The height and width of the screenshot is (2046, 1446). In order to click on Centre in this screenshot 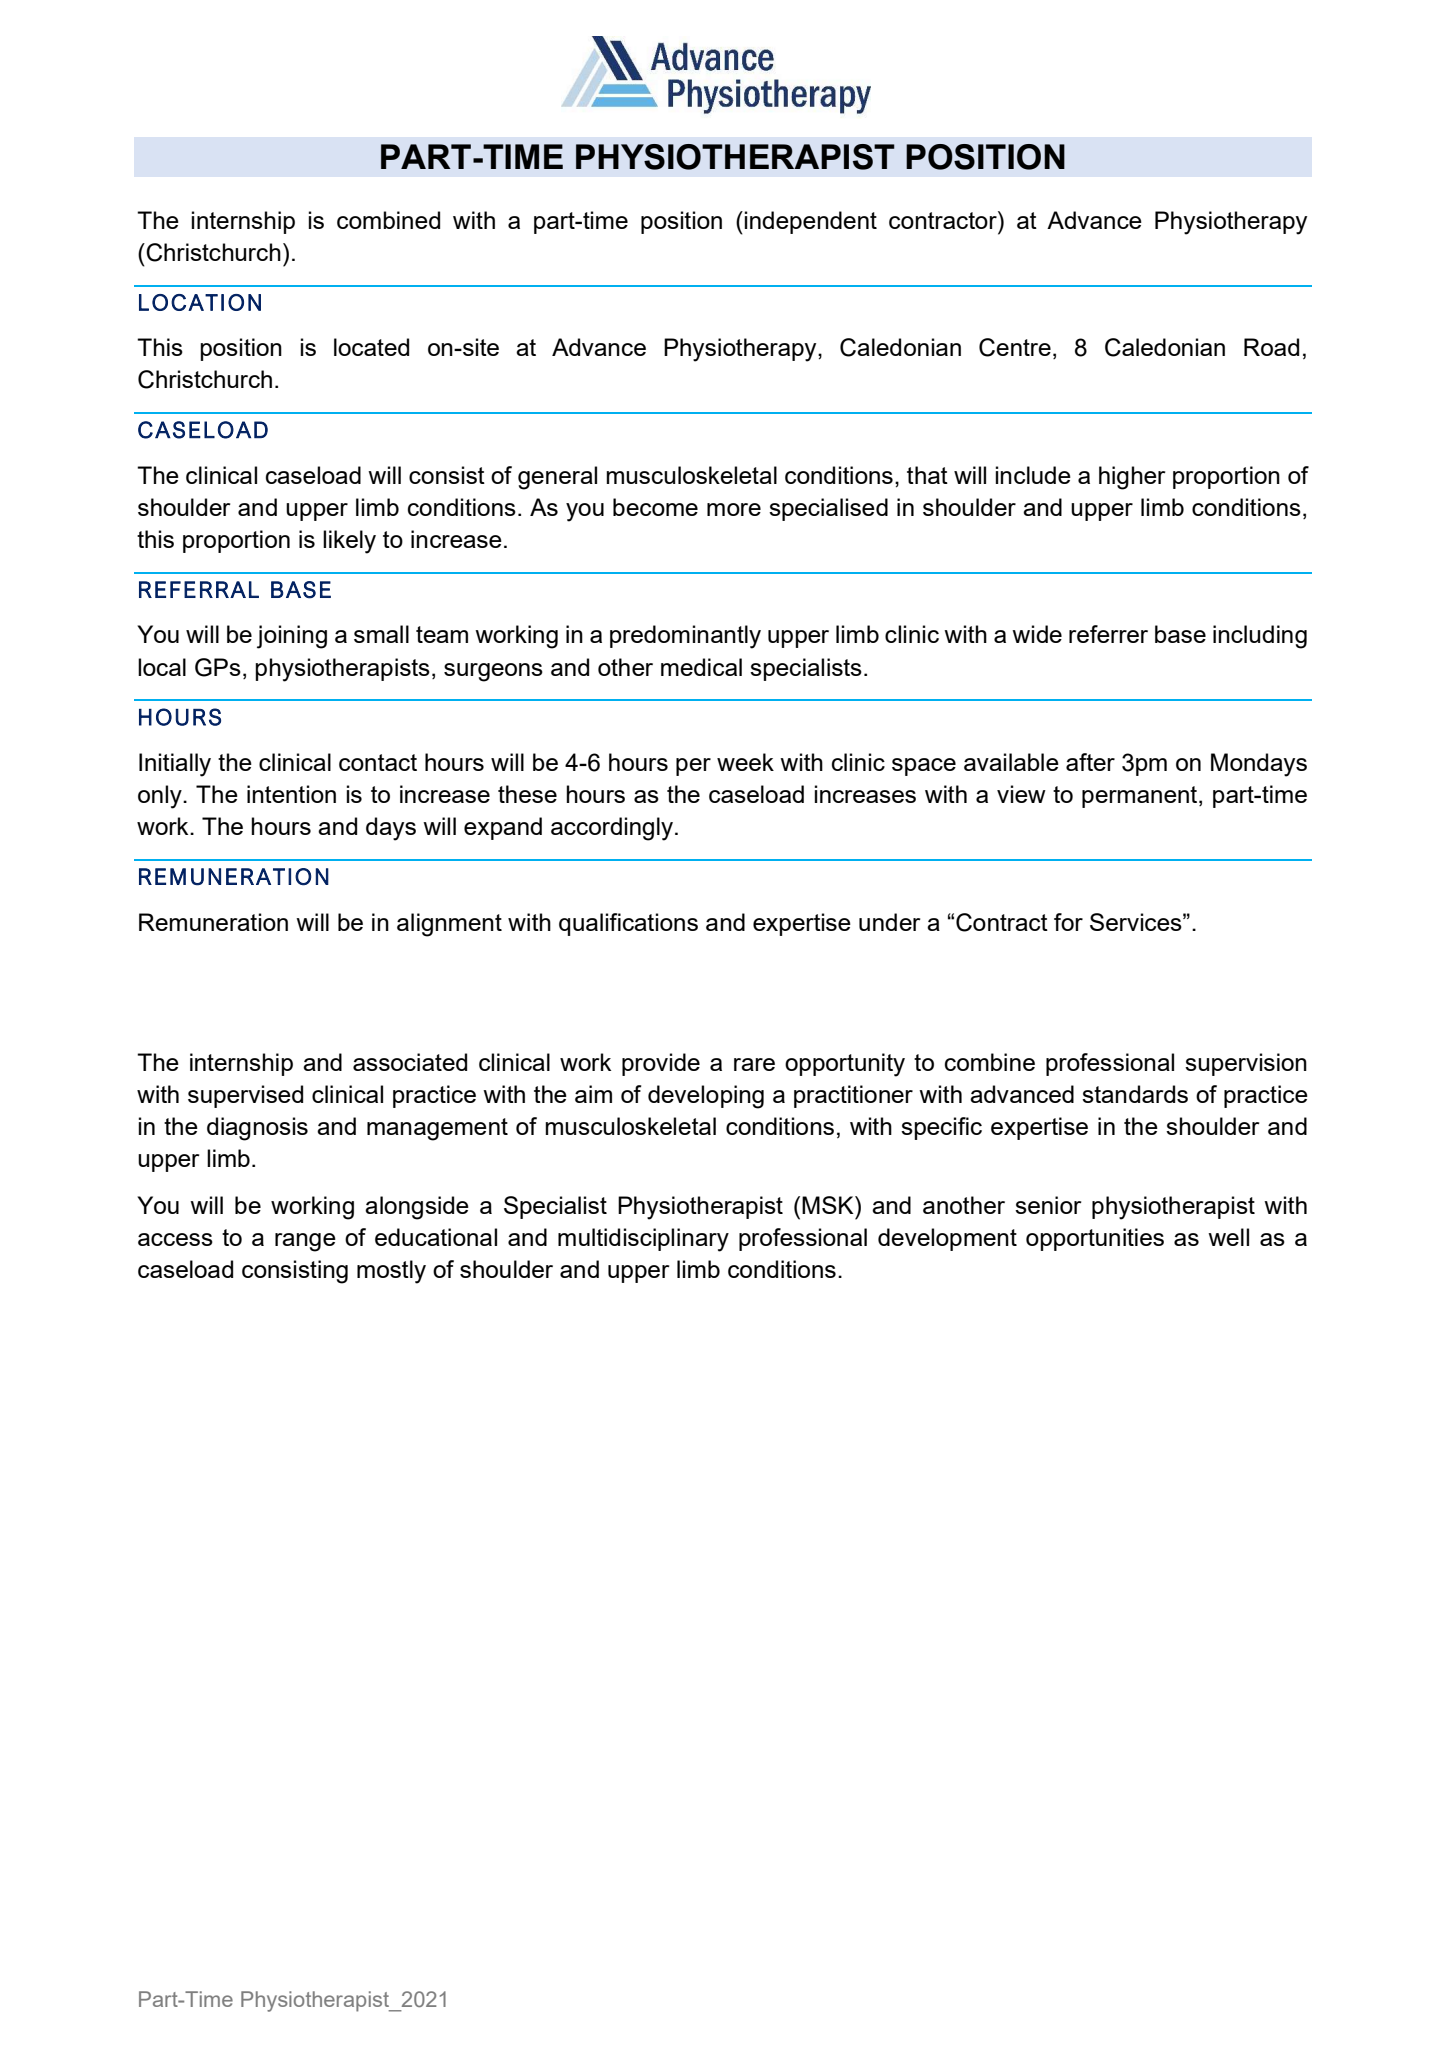, I will do `click(1015, 347)`.
